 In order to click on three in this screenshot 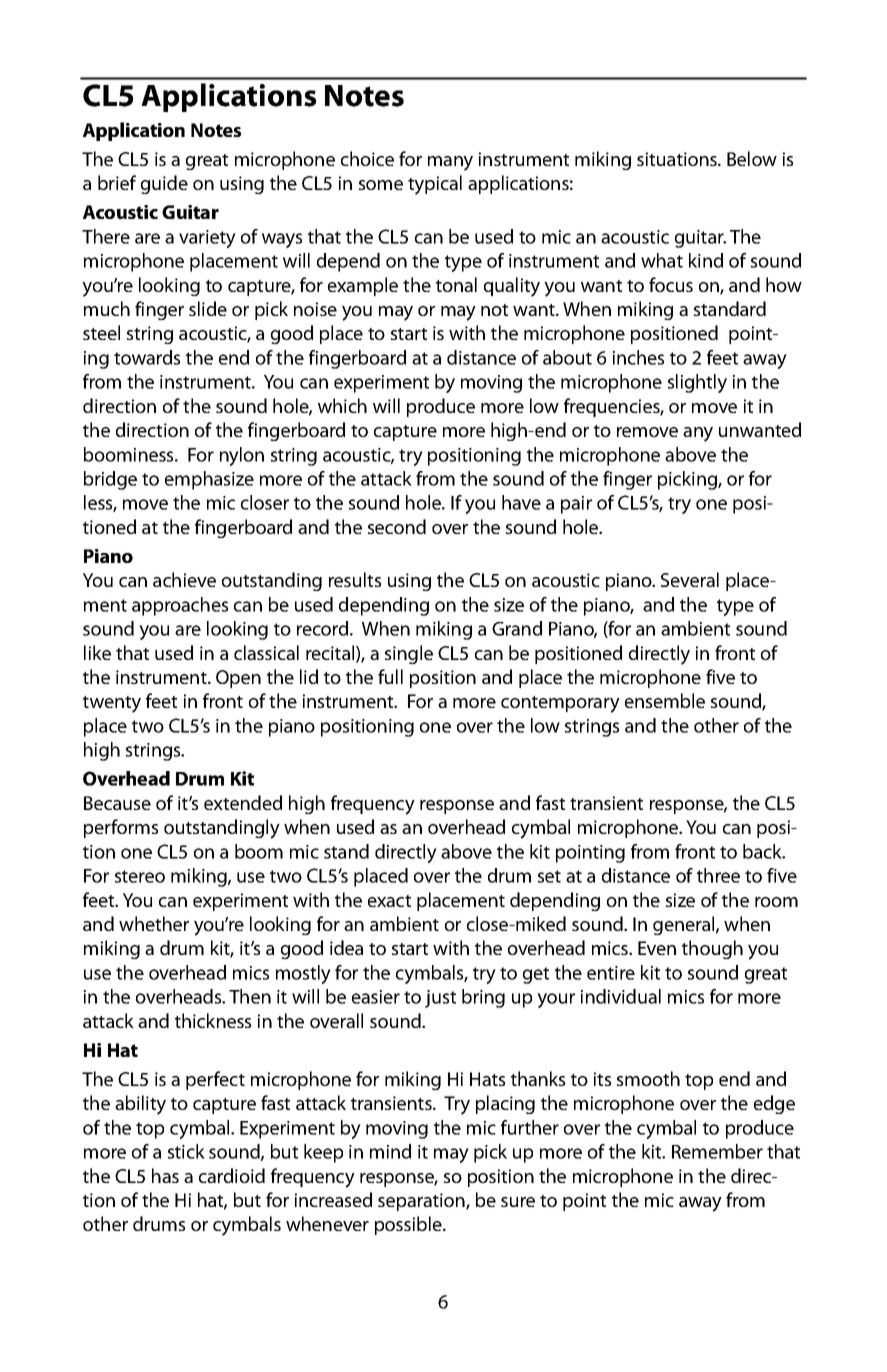, I will do `click(718, 875)`.
